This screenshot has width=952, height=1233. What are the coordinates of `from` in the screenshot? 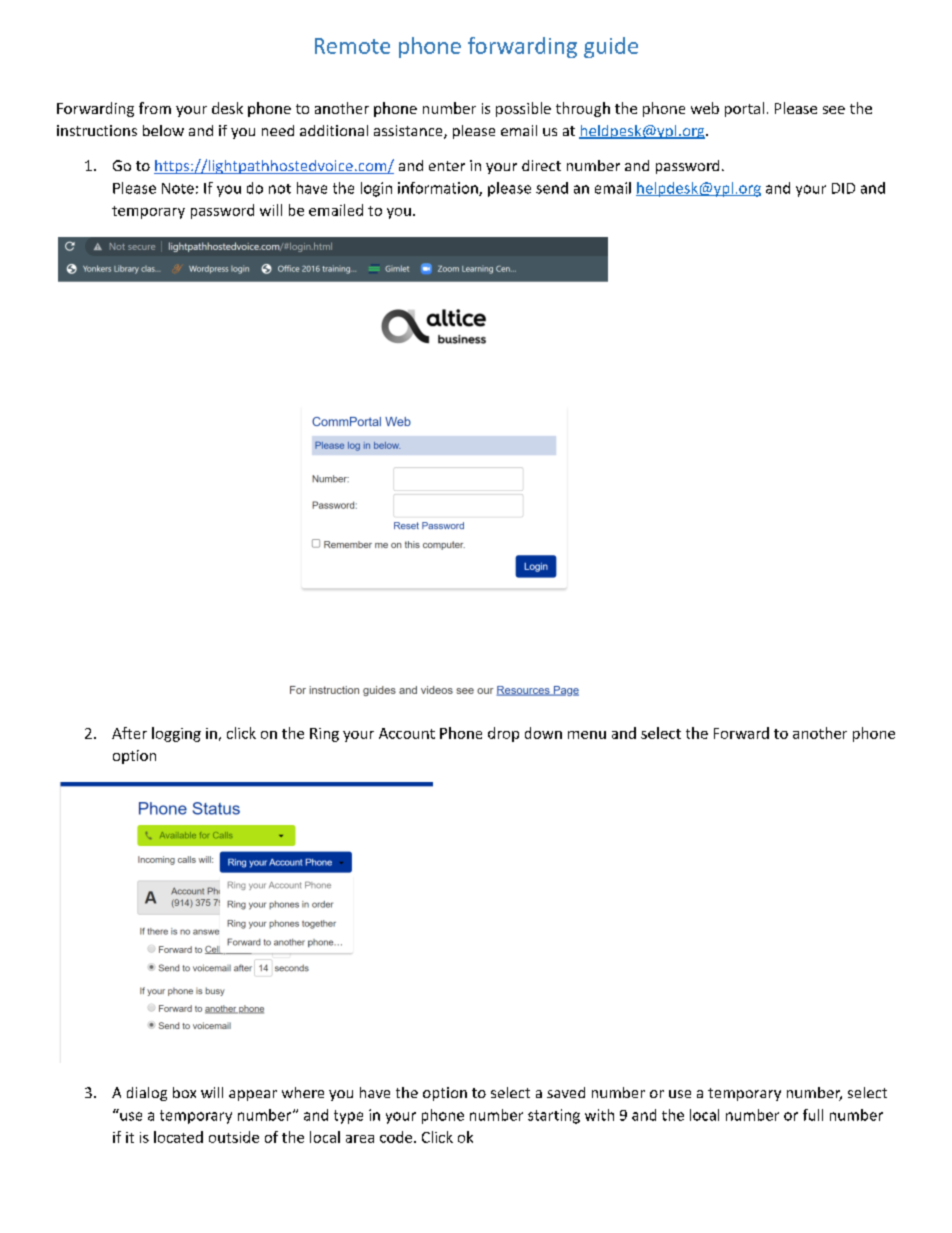 It's located at (155, 108).
